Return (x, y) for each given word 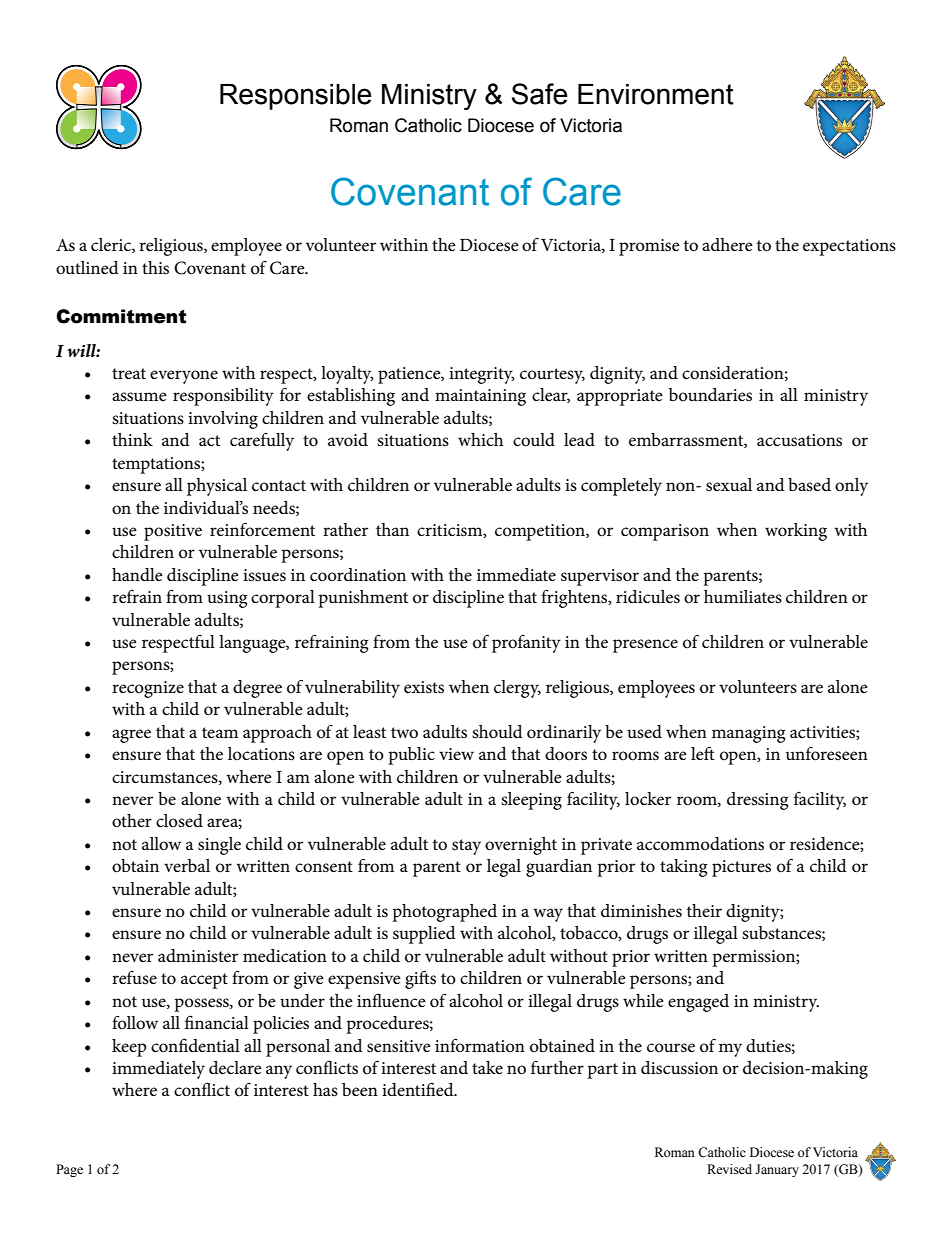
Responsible (295, 97)
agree (131, 736)
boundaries (710, 395)
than (392, 529)
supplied (424, 935)
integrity (482, 375)
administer (198, 956)
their (704, 910)
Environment (656, 94)
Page (69, 1170)
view (456, 754)
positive (173, 532)
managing (748, 734)
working (796, 532)
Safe (539, 94)
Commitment (121, 316)
